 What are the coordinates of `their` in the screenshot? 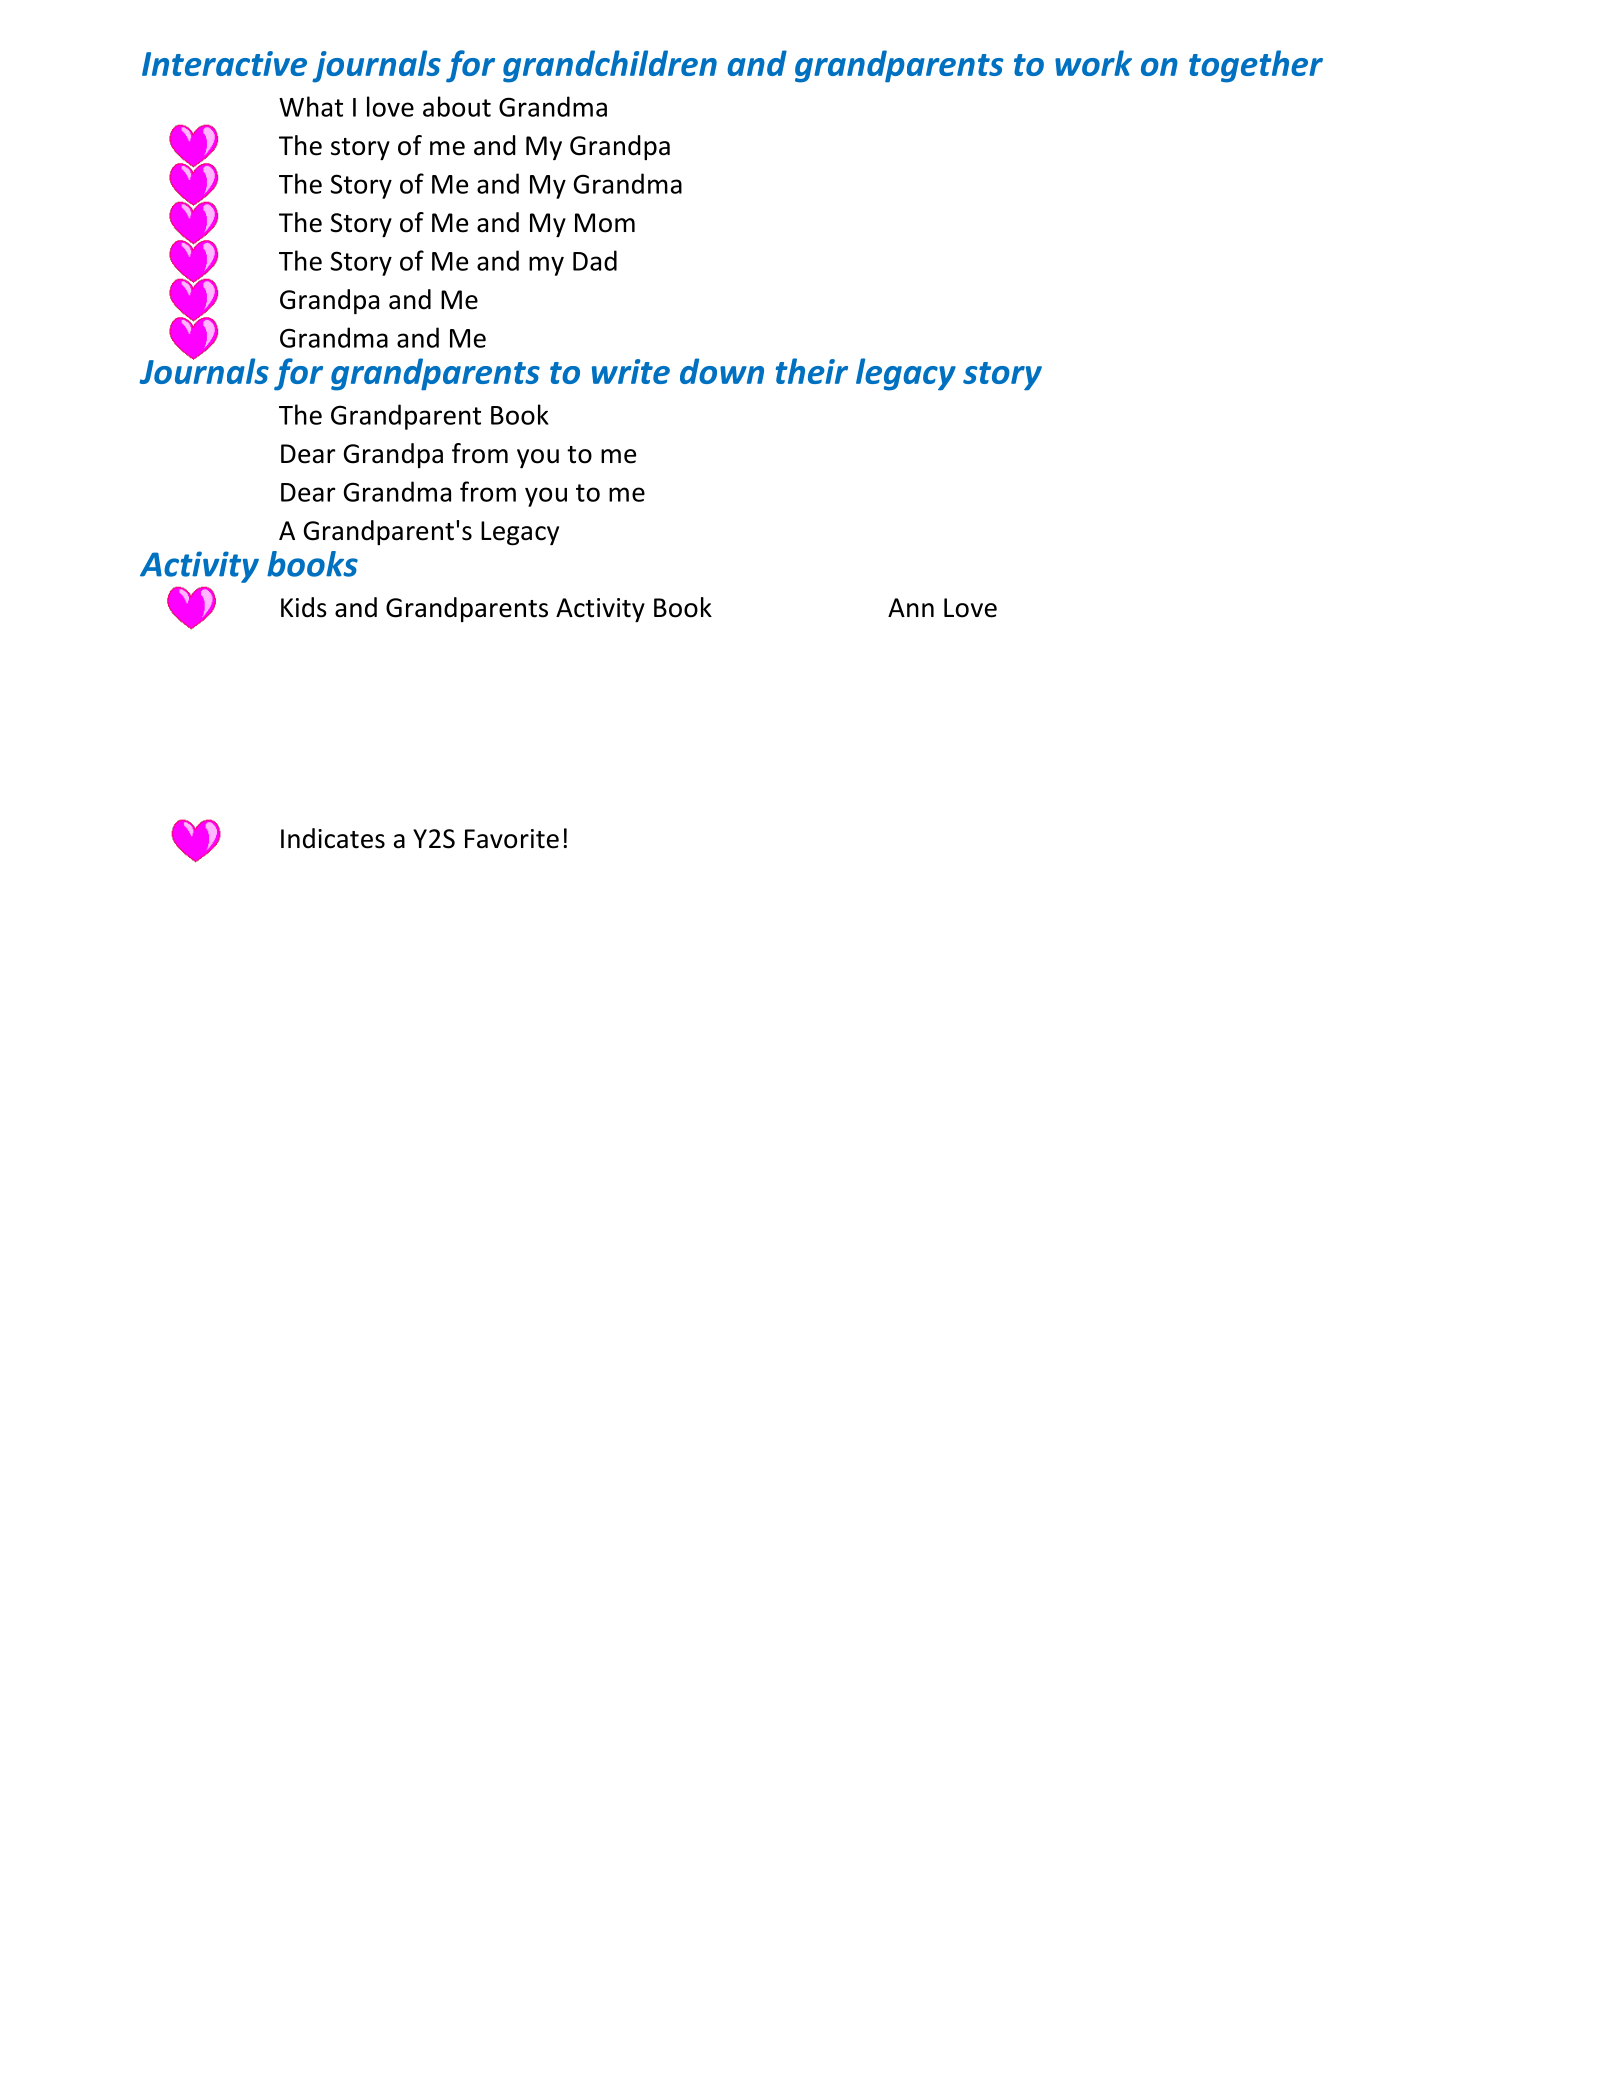 It's located at (812, 371).
